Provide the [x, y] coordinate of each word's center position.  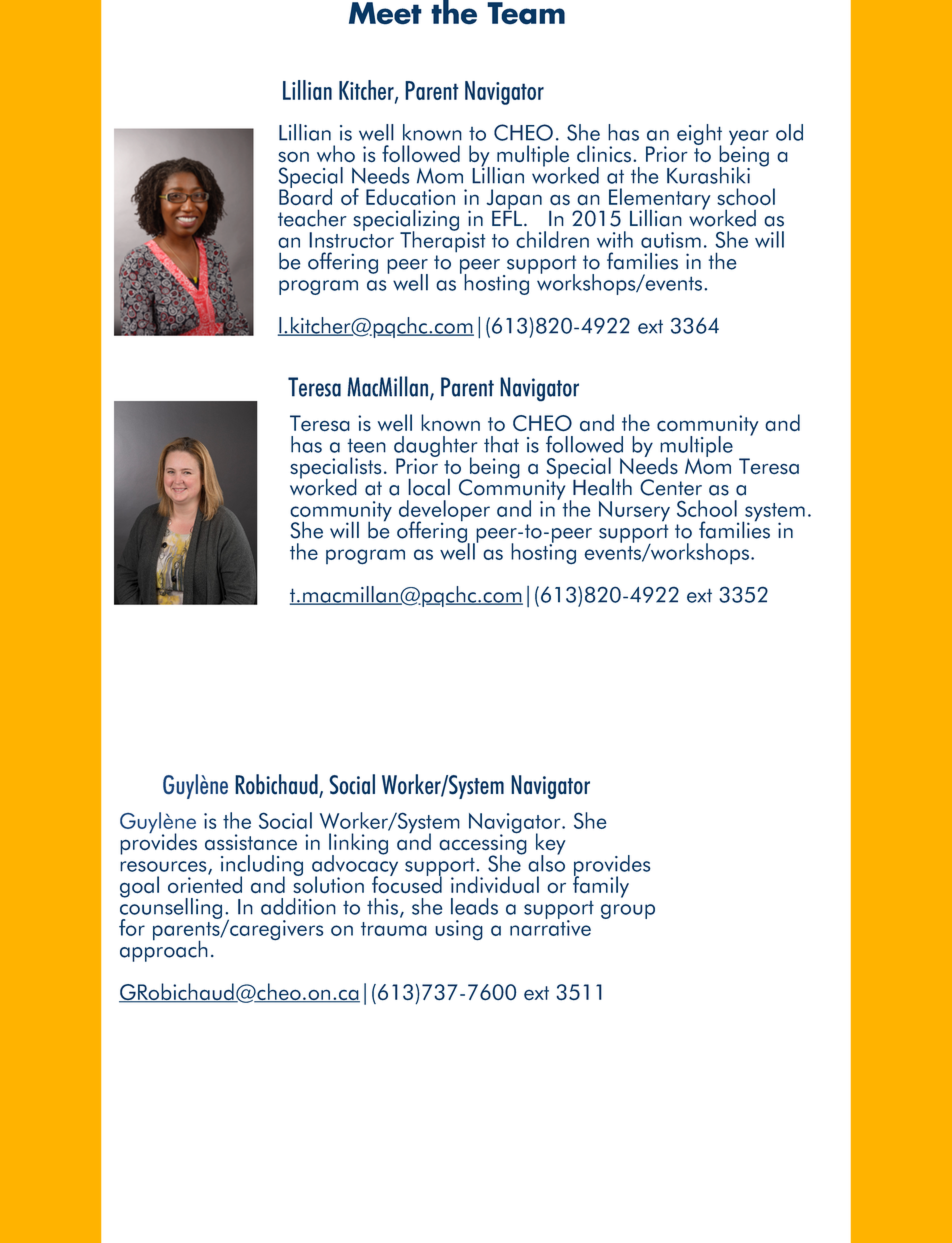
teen [366, 445]
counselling [171, 908]
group [628, 911]
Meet [385, 13]
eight [699, 136]
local [429, 487]
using [459, 930]
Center [671, 487]
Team [526, 13]
